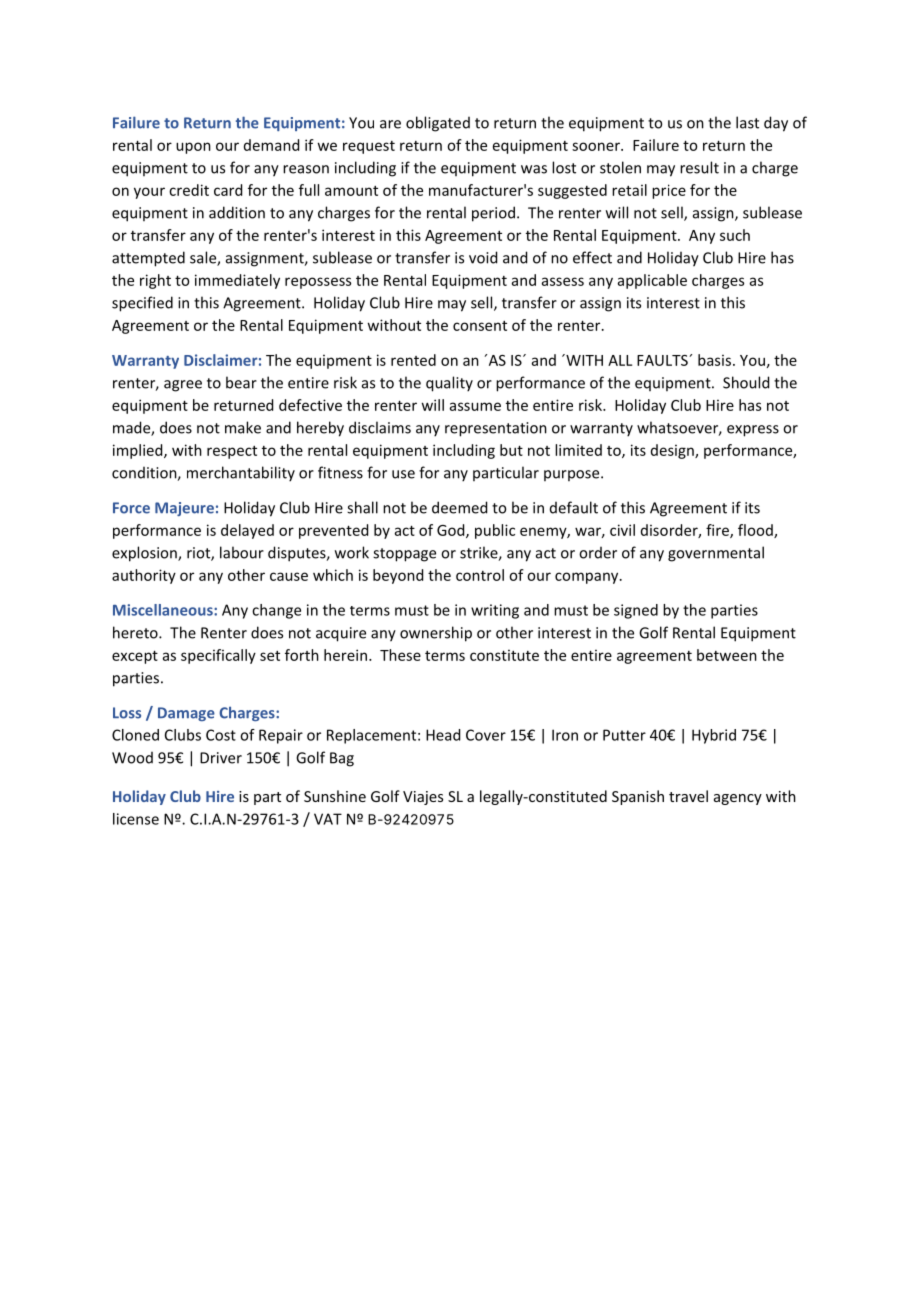  Describe the element at coordinates (480, 326) in the screenshot. I see `consent` at that location.
